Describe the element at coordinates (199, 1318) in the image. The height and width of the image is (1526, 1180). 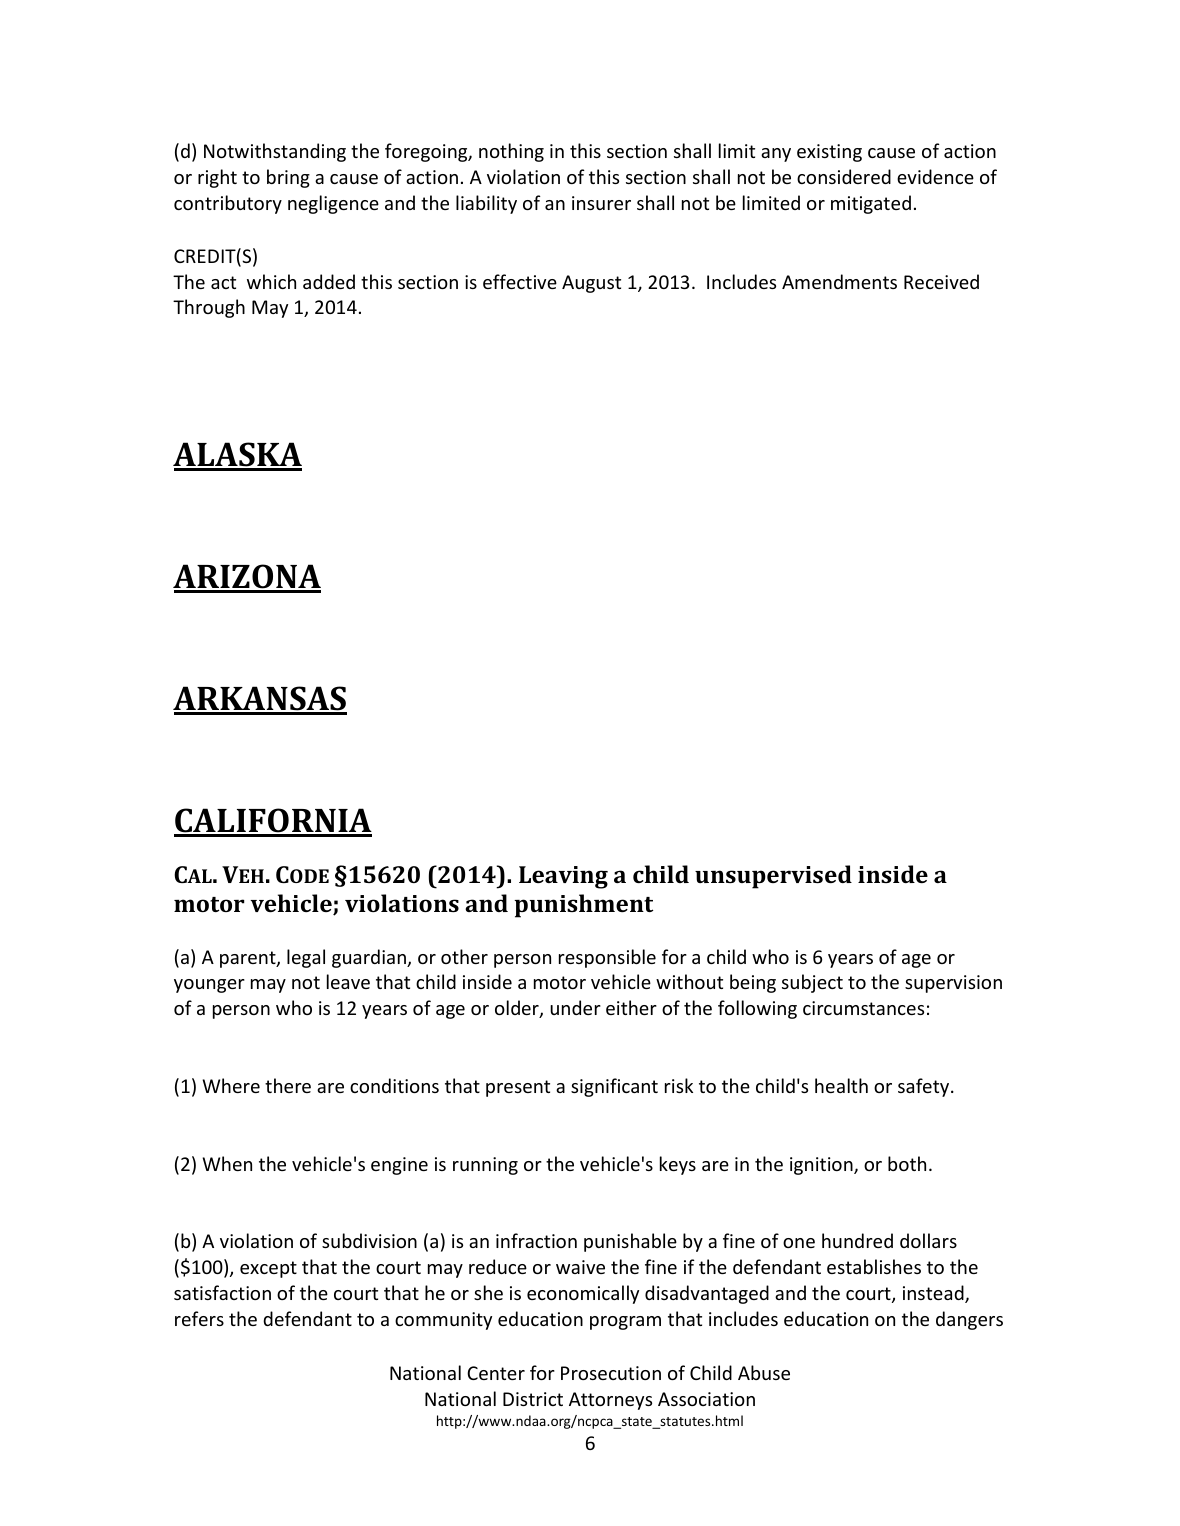
I see `refers` at that location.
